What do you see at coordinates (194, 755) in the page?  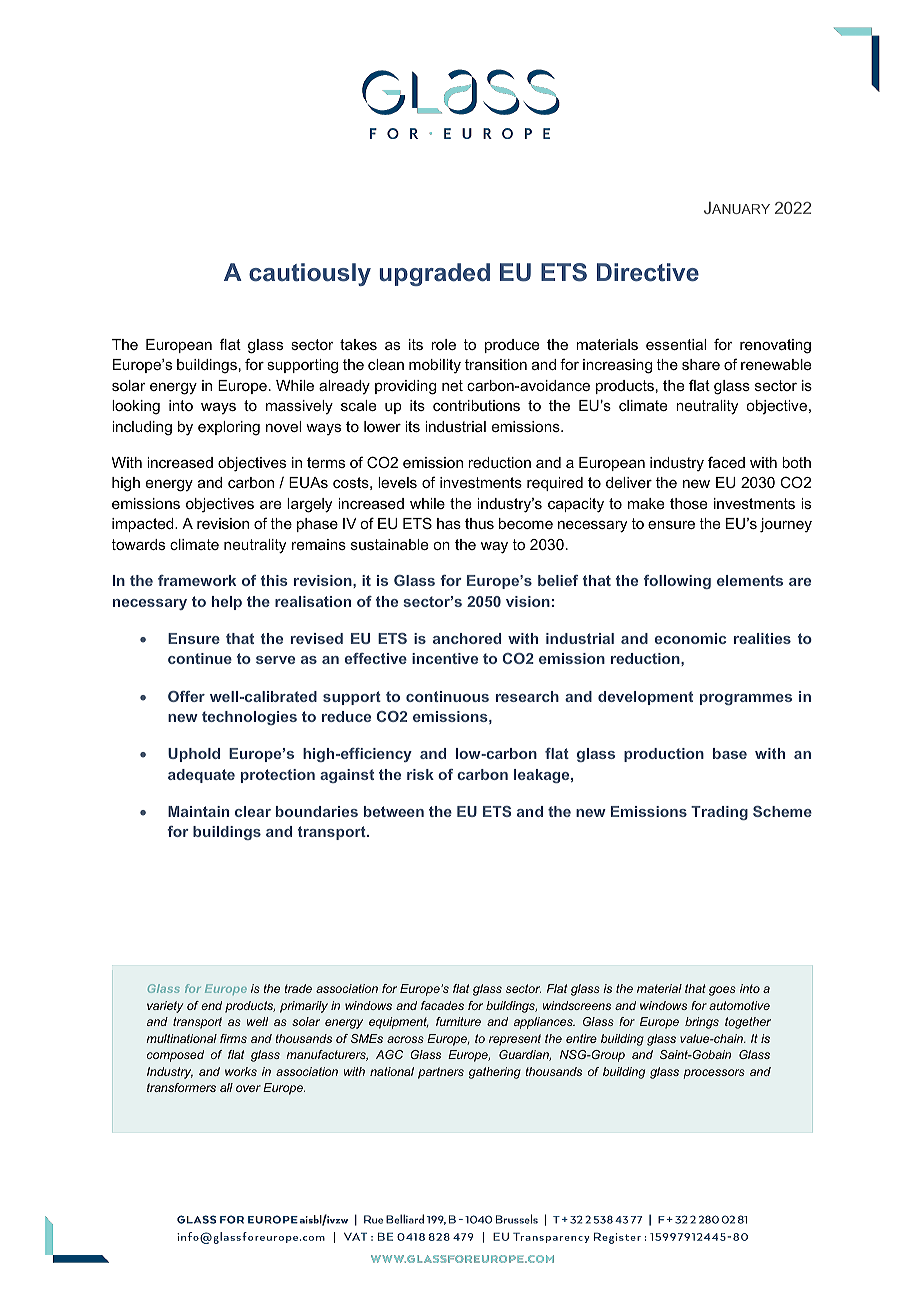 I see `Uphold` at bounding box center [194, 755].
